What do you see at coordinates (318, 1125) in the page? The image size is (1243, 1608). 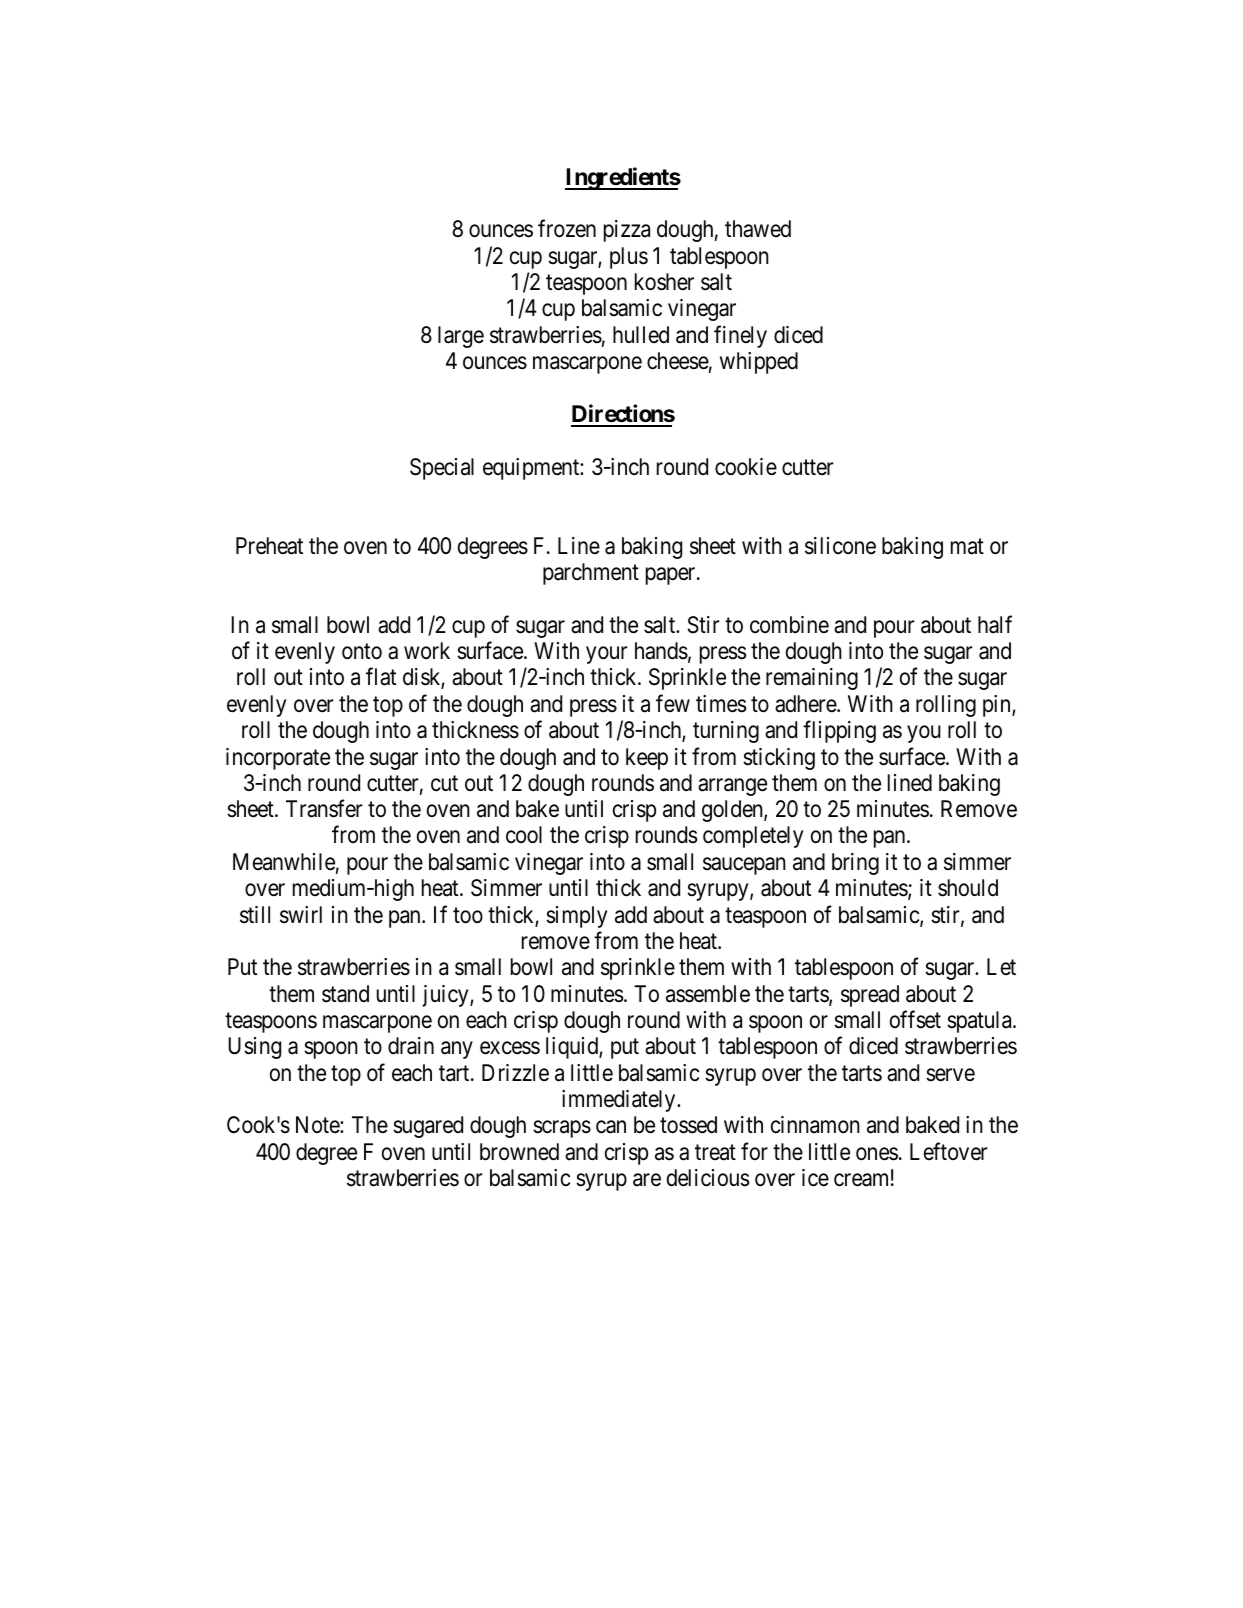 I see `Note` at bounding box center [318, 1125].
